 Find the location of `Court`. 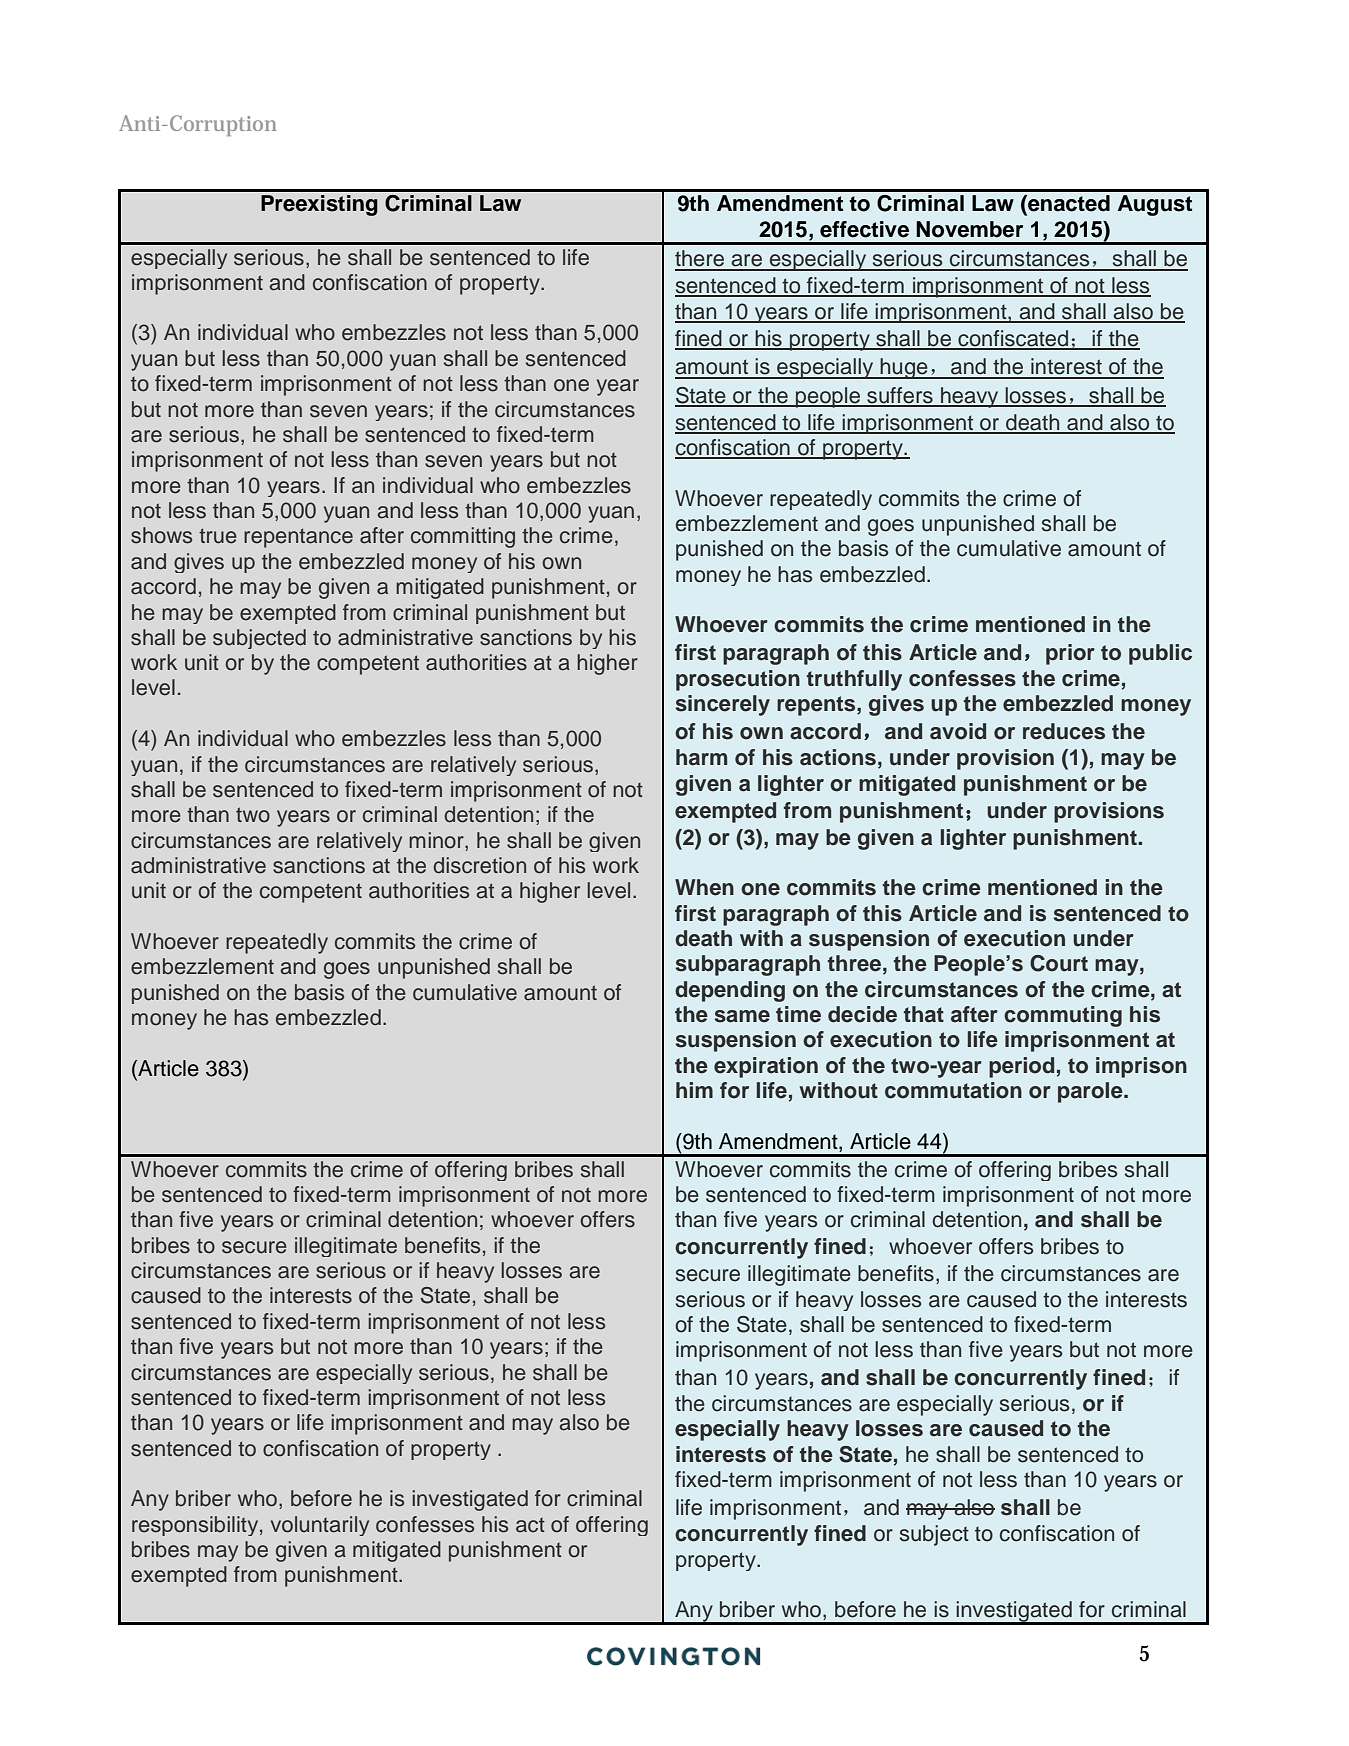

Court is located at coordinates (1059, 963).
